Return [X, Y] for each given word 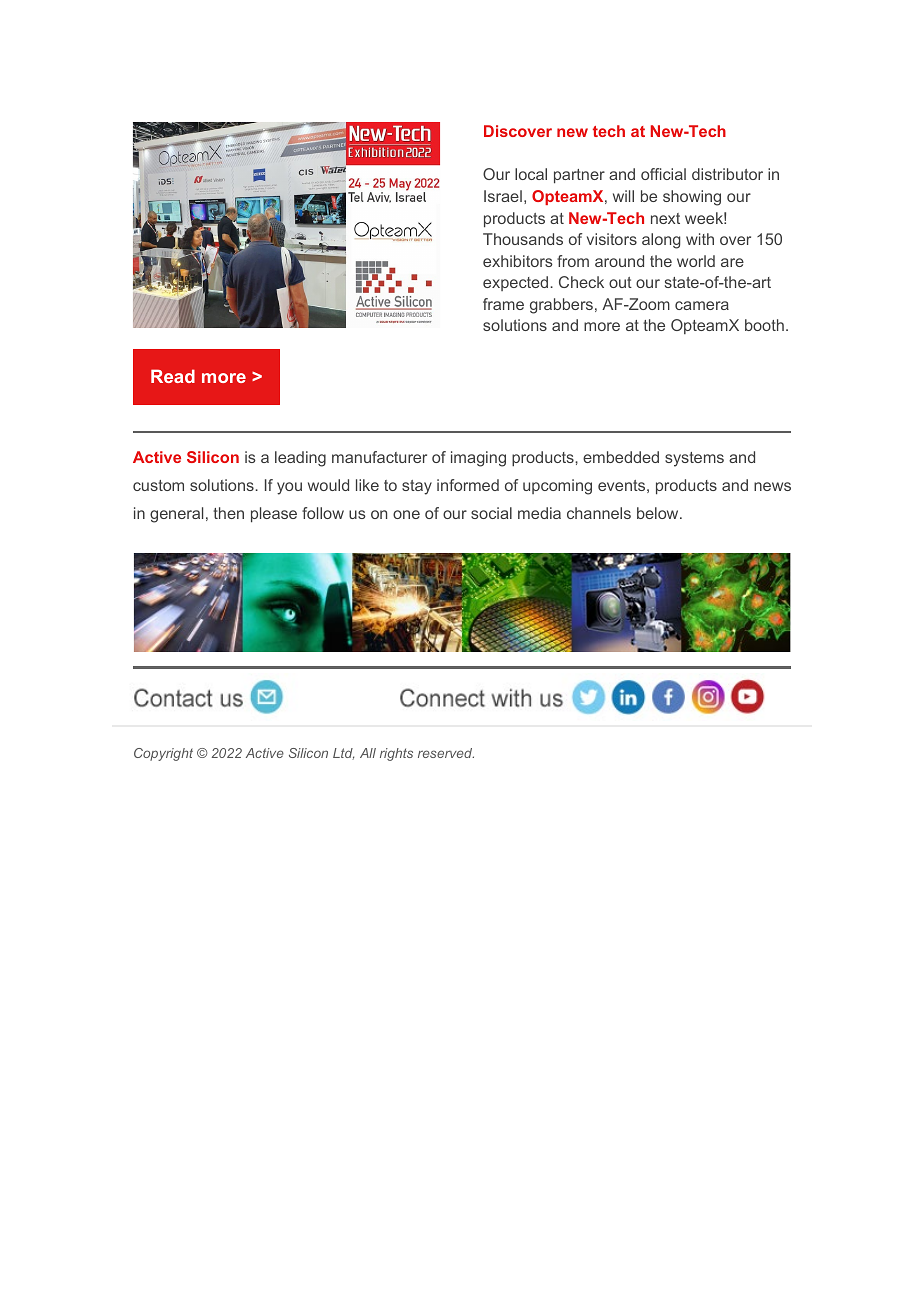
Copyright [163, 754]
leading [300, 459]
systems [694, 459]
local [531, 174]
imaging [478, 459]
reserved [446, 753]
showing [692, 198]
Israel [503, 196]
